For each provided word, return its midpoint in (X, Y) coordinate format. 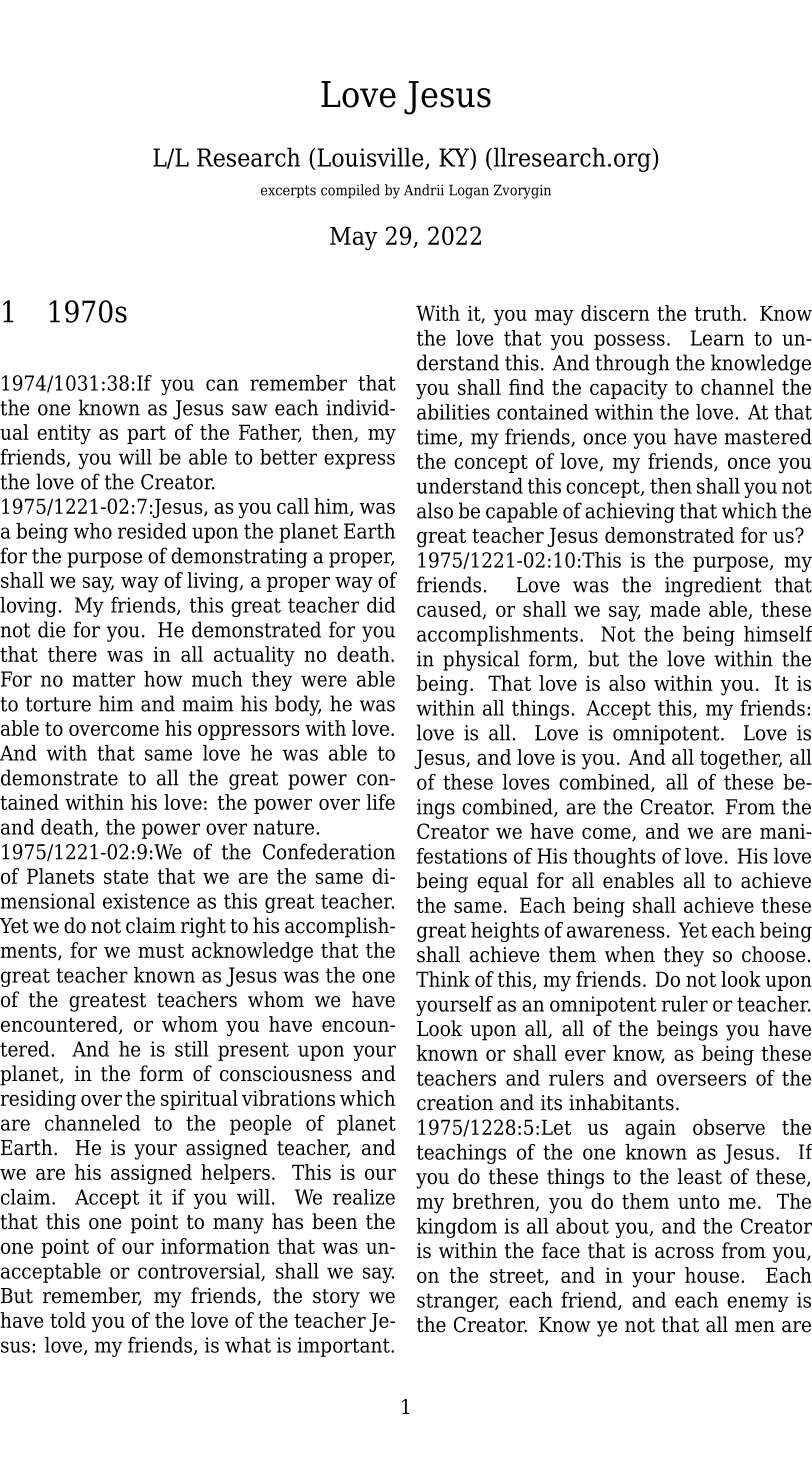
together (741, 759)
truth (719, 313)
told (68, 1320)
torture (58, 704)
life (381, 802)
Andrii (424, 190)
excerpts (288, 191)
